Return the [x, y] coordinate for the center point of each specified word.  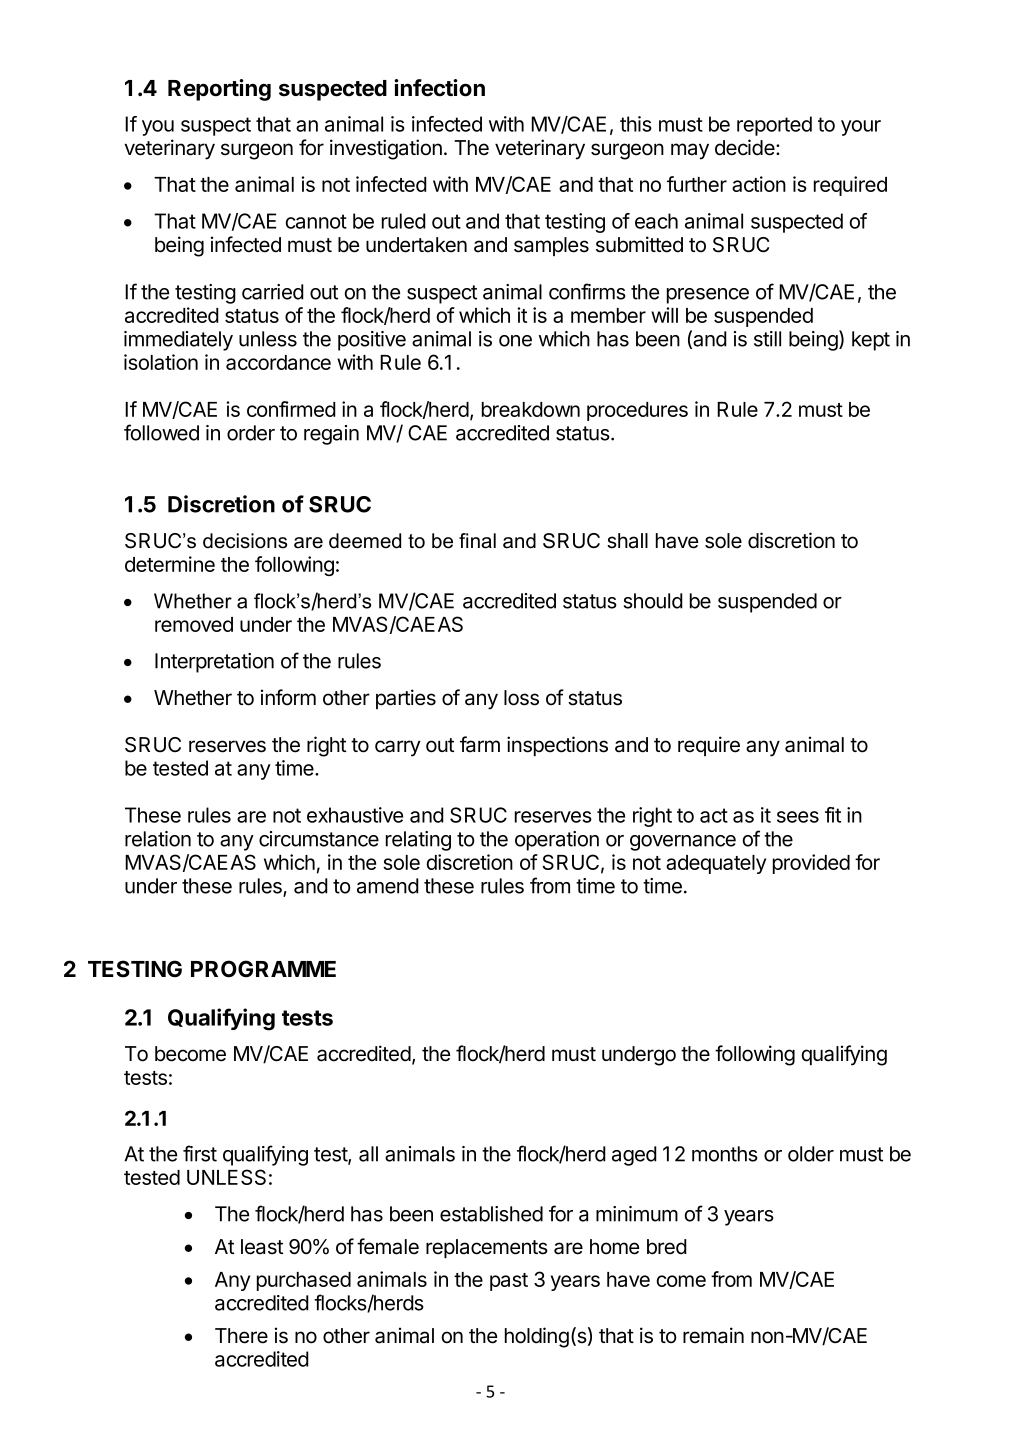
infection [439, 88]
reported [774, 126]
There [241, 1336]
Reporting [219, 90]
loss [521, 698]
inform [288, 697]
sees [798, 817]
